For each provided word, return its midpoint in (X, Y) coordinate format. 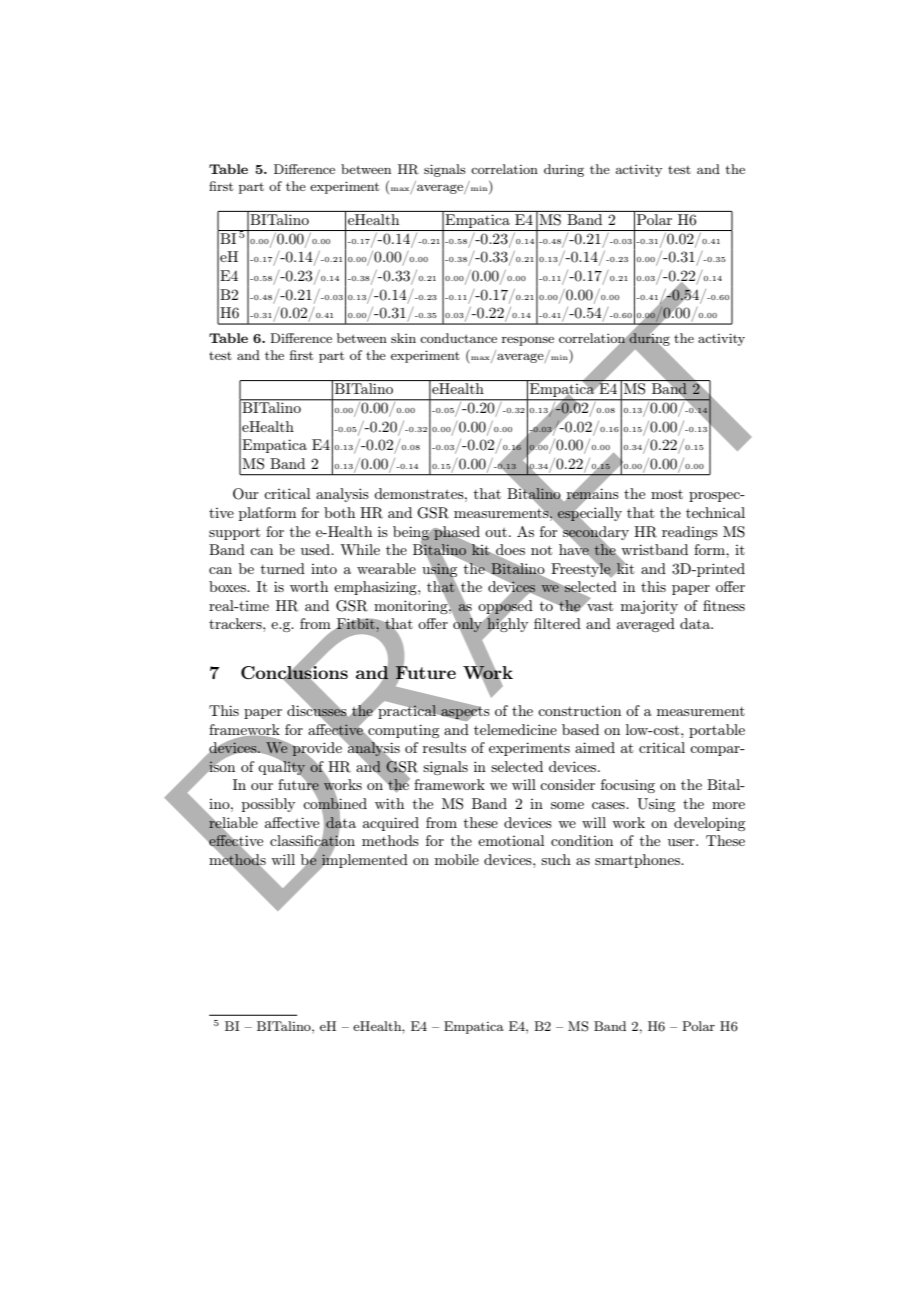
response (528, 341)
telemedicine (515, 729)
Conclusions (294, 672)
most (667, 494)
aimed (595, 747)
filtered (557, 623)
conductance (458, 338)
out (496, 532)
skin (403, 338)
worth (309, 586)
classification (312, 841)
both (339, 512)
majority (649, 607)
